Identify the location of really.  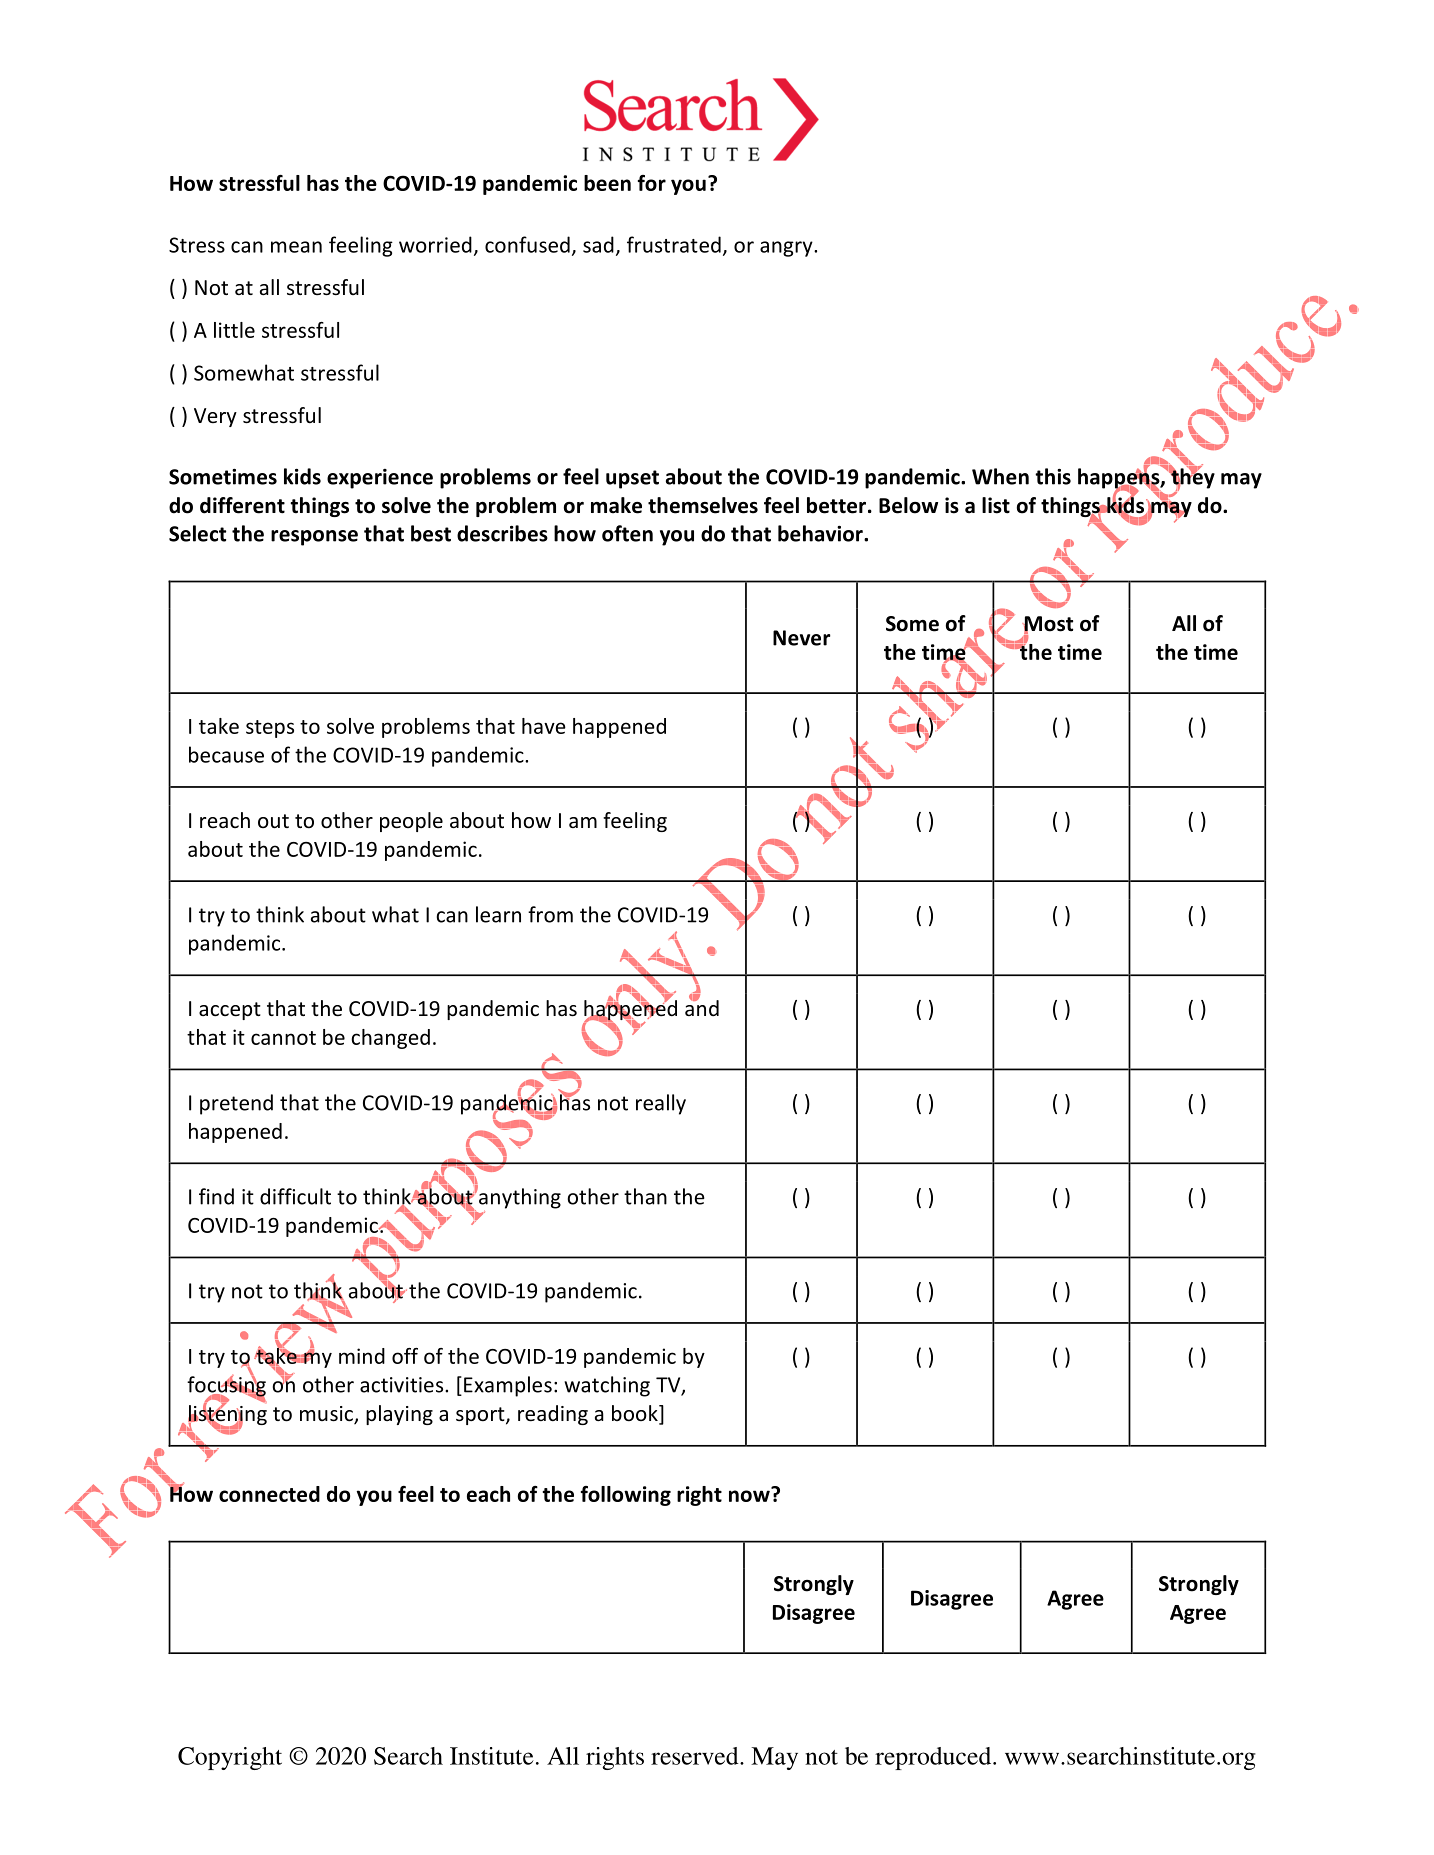
(661, 1104).
